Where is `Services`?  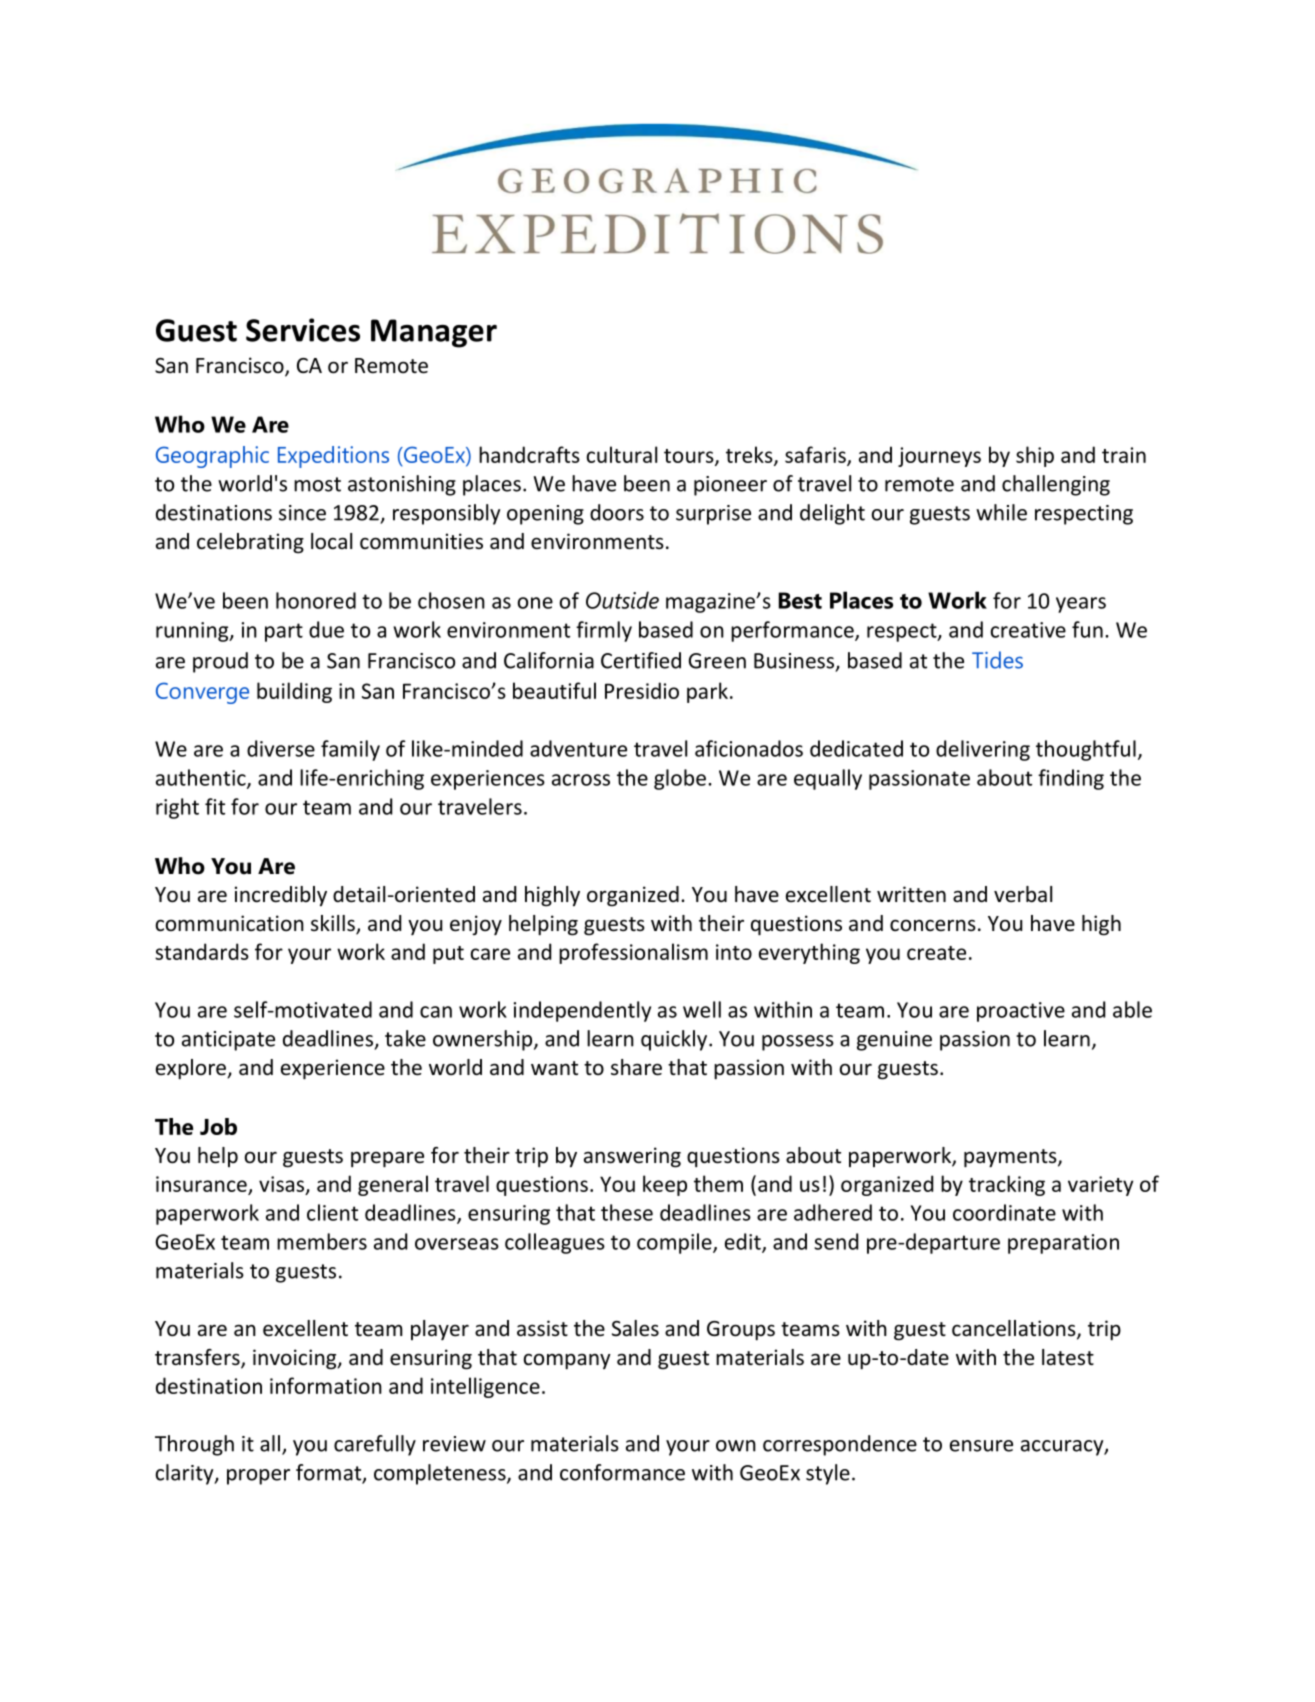
Services is located at coordinates (303, 330).
